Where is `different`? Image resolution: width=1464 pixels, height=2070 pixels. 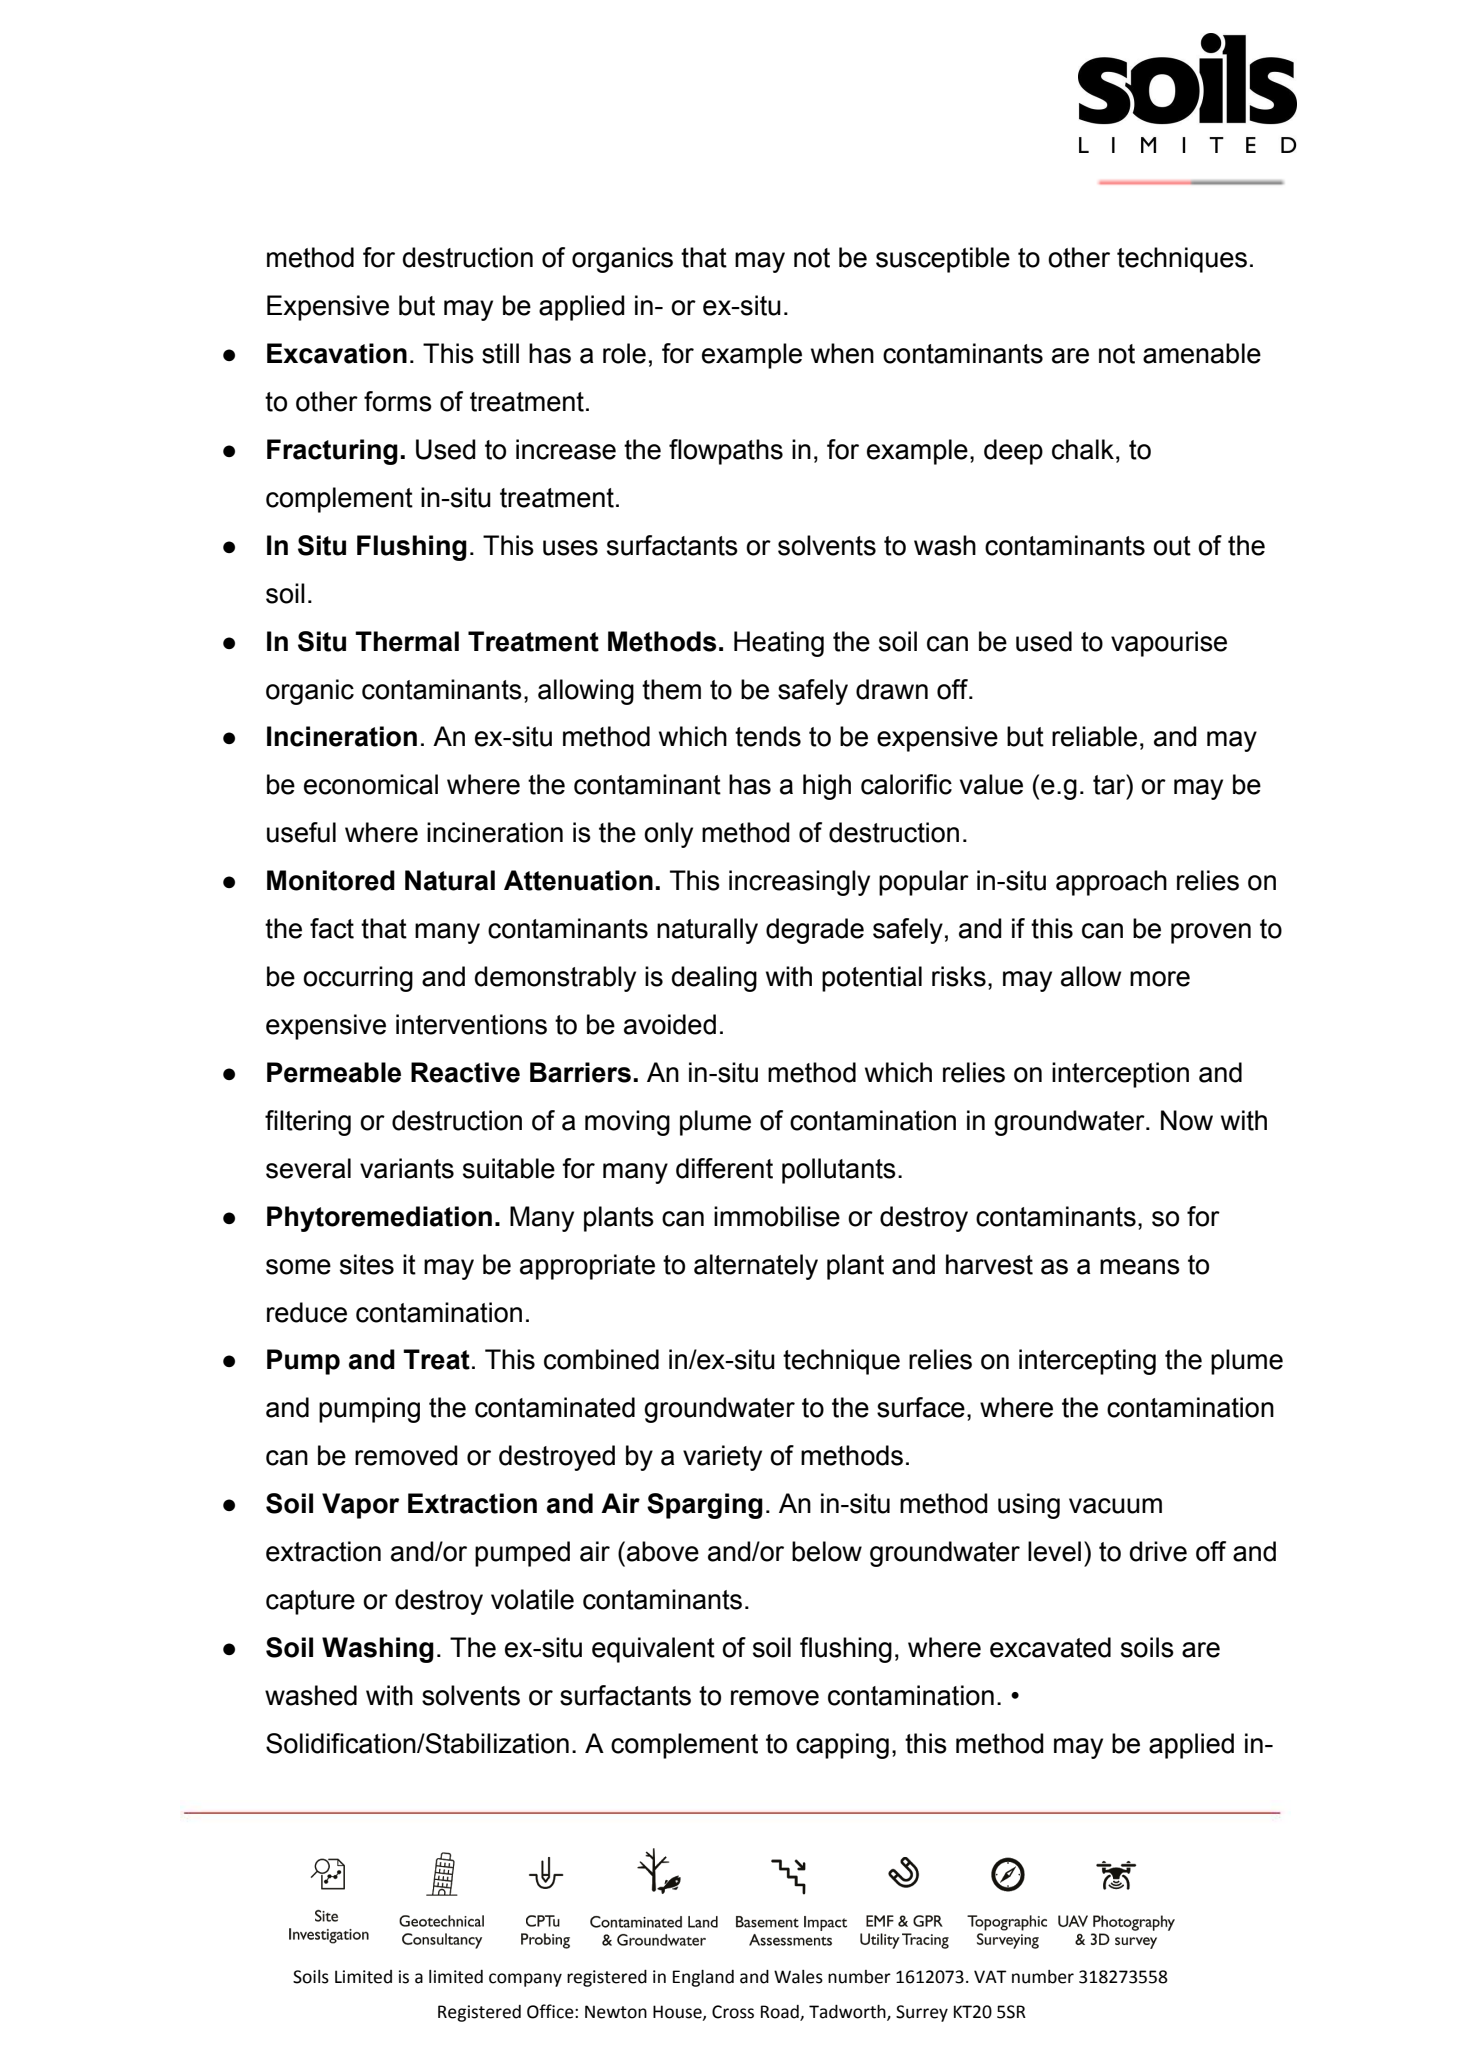
different is located at coordinates (724, 1168).
